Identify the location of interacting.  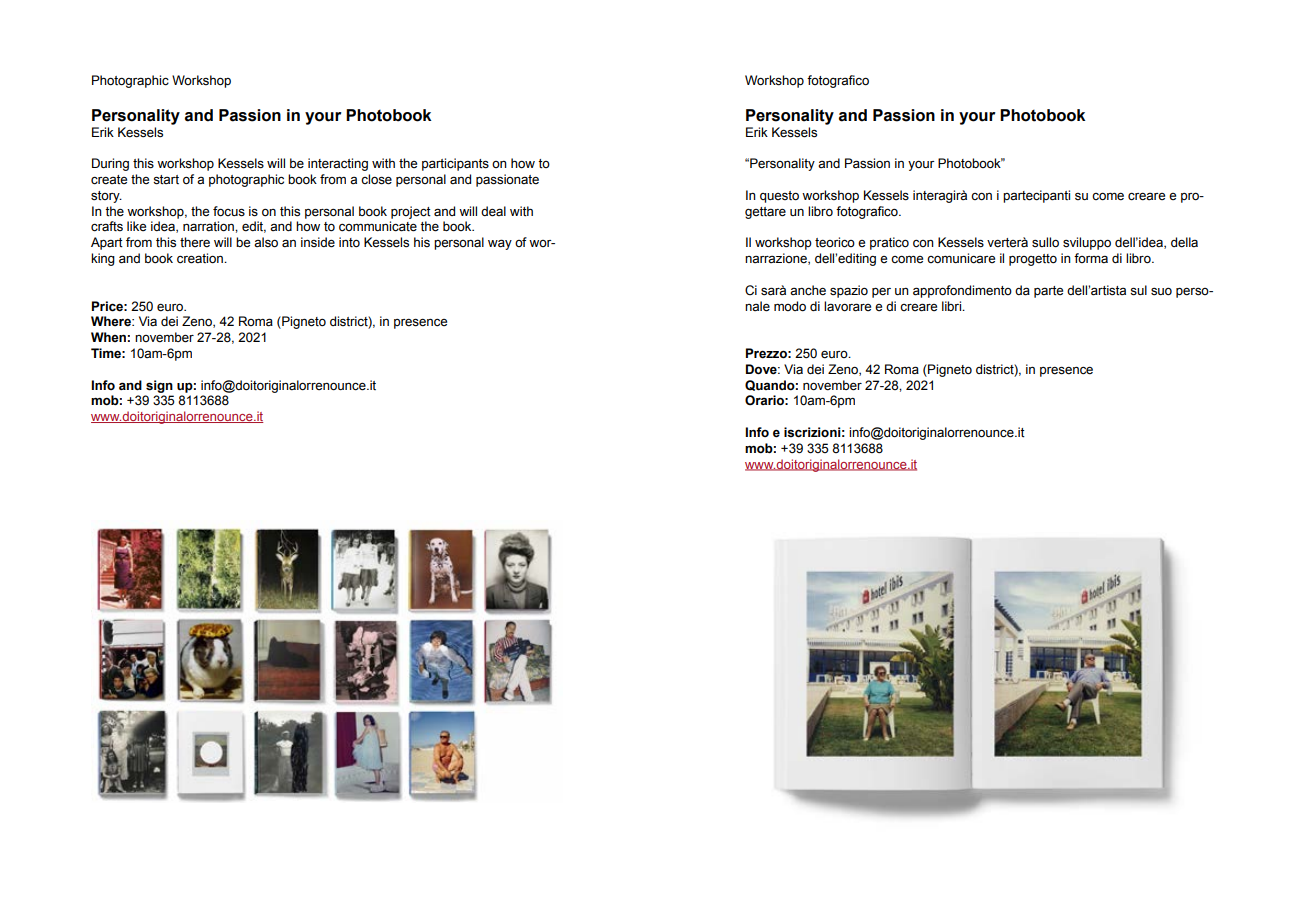
(338, 164).
